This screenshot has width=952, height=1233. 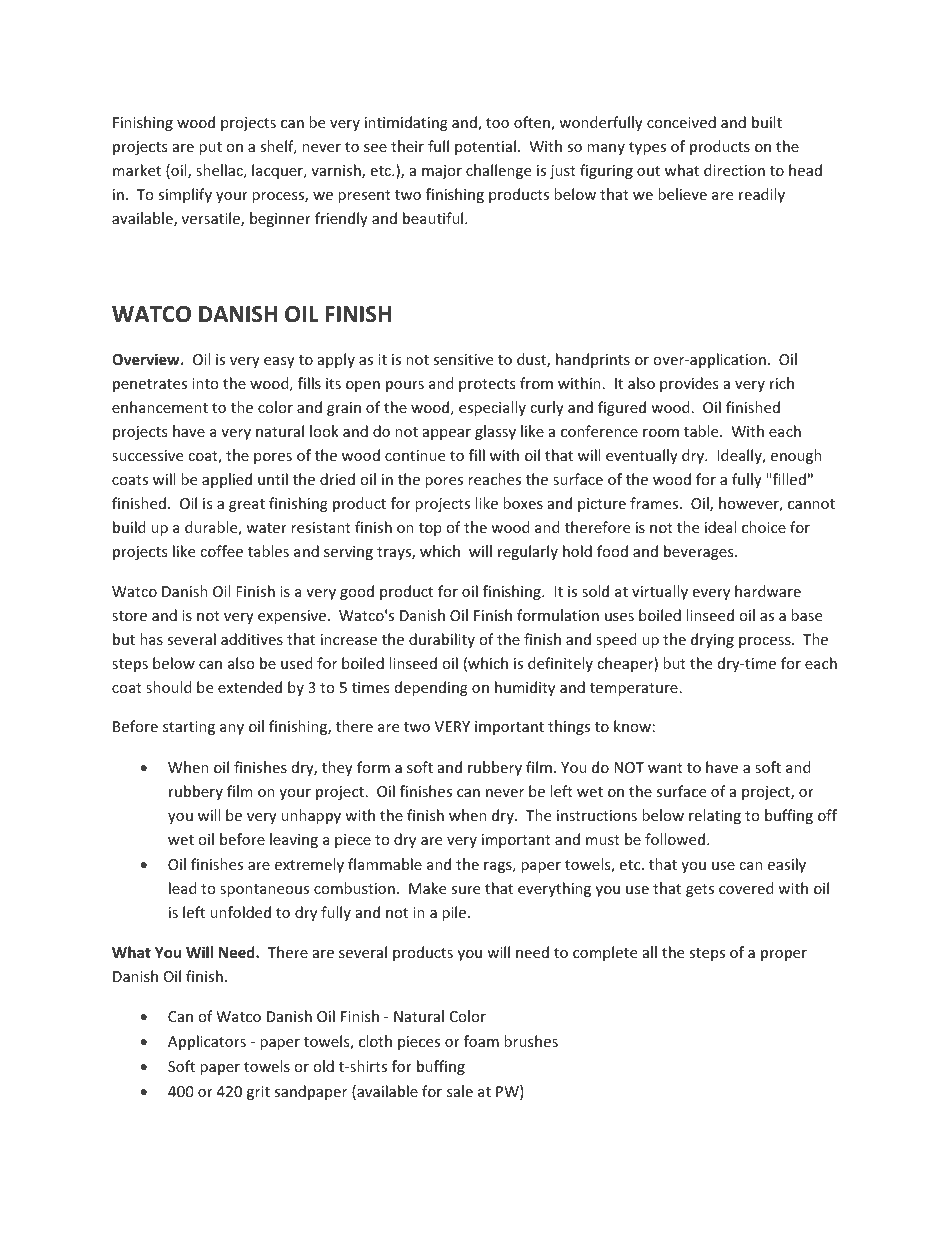 What do you see at coordinates (485, 147) in the screenshot?
I see `potential` at bounding box center [485, 147].
